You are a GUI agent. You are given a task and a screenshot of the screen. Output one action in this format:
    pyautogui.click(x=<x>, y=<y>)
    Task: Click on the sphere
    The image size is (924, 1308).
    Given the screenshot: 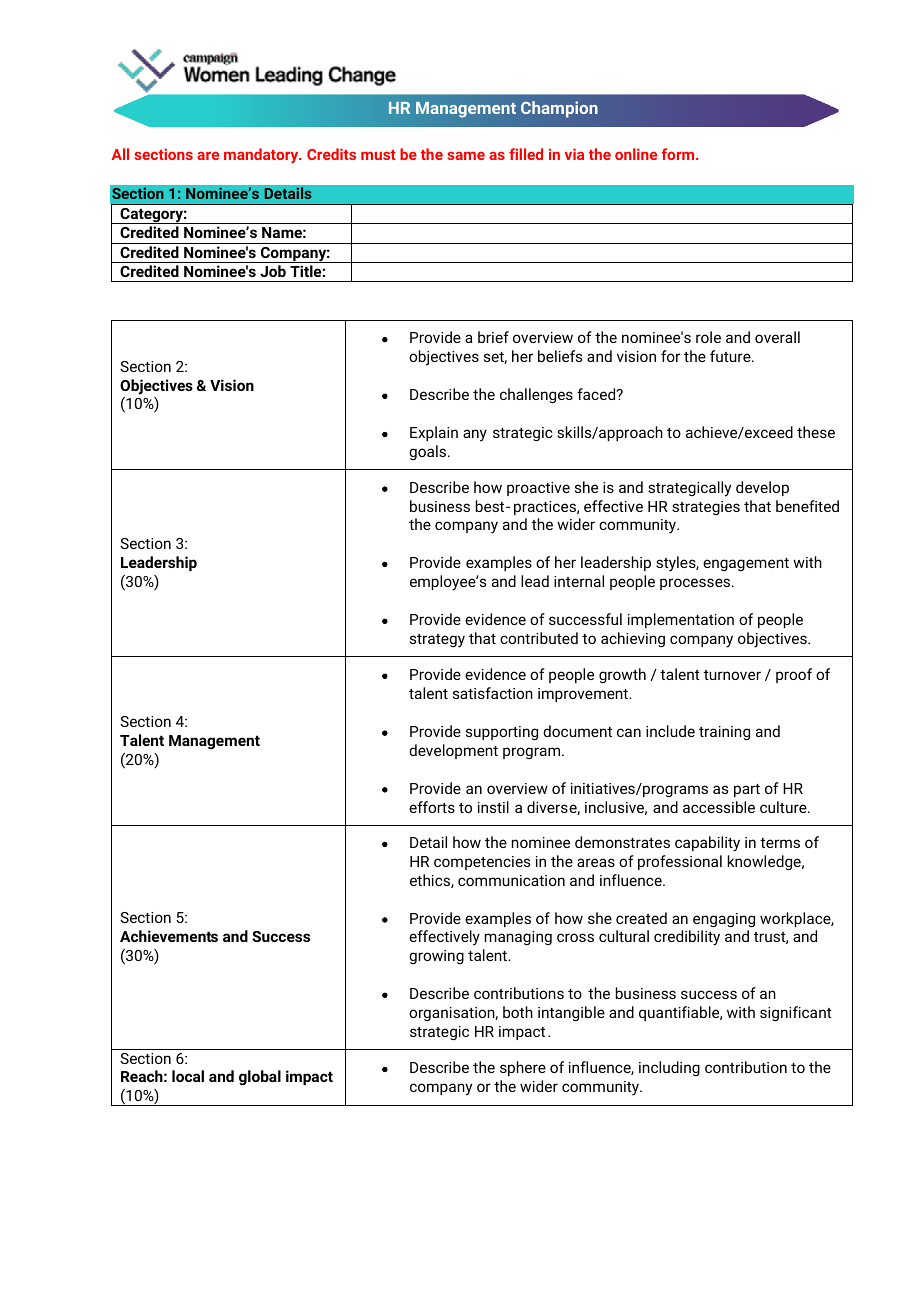 What is the action you would take?
    pyautogui.click(x=523, y=1068)
